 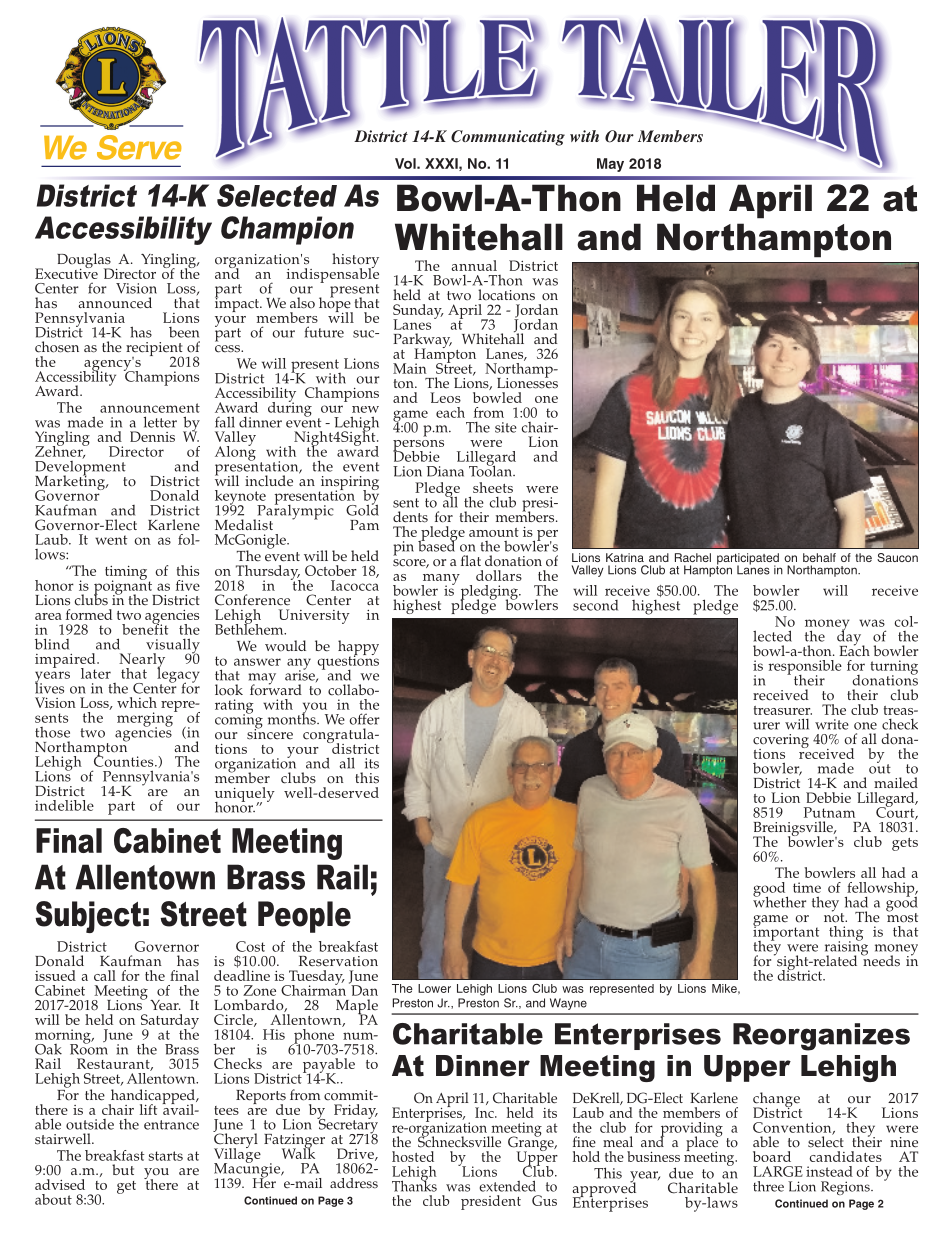 What do you see at coordinates (778, 1171) in the screenshot?
I see `LARGE` at bounding box center [778, 1171].
